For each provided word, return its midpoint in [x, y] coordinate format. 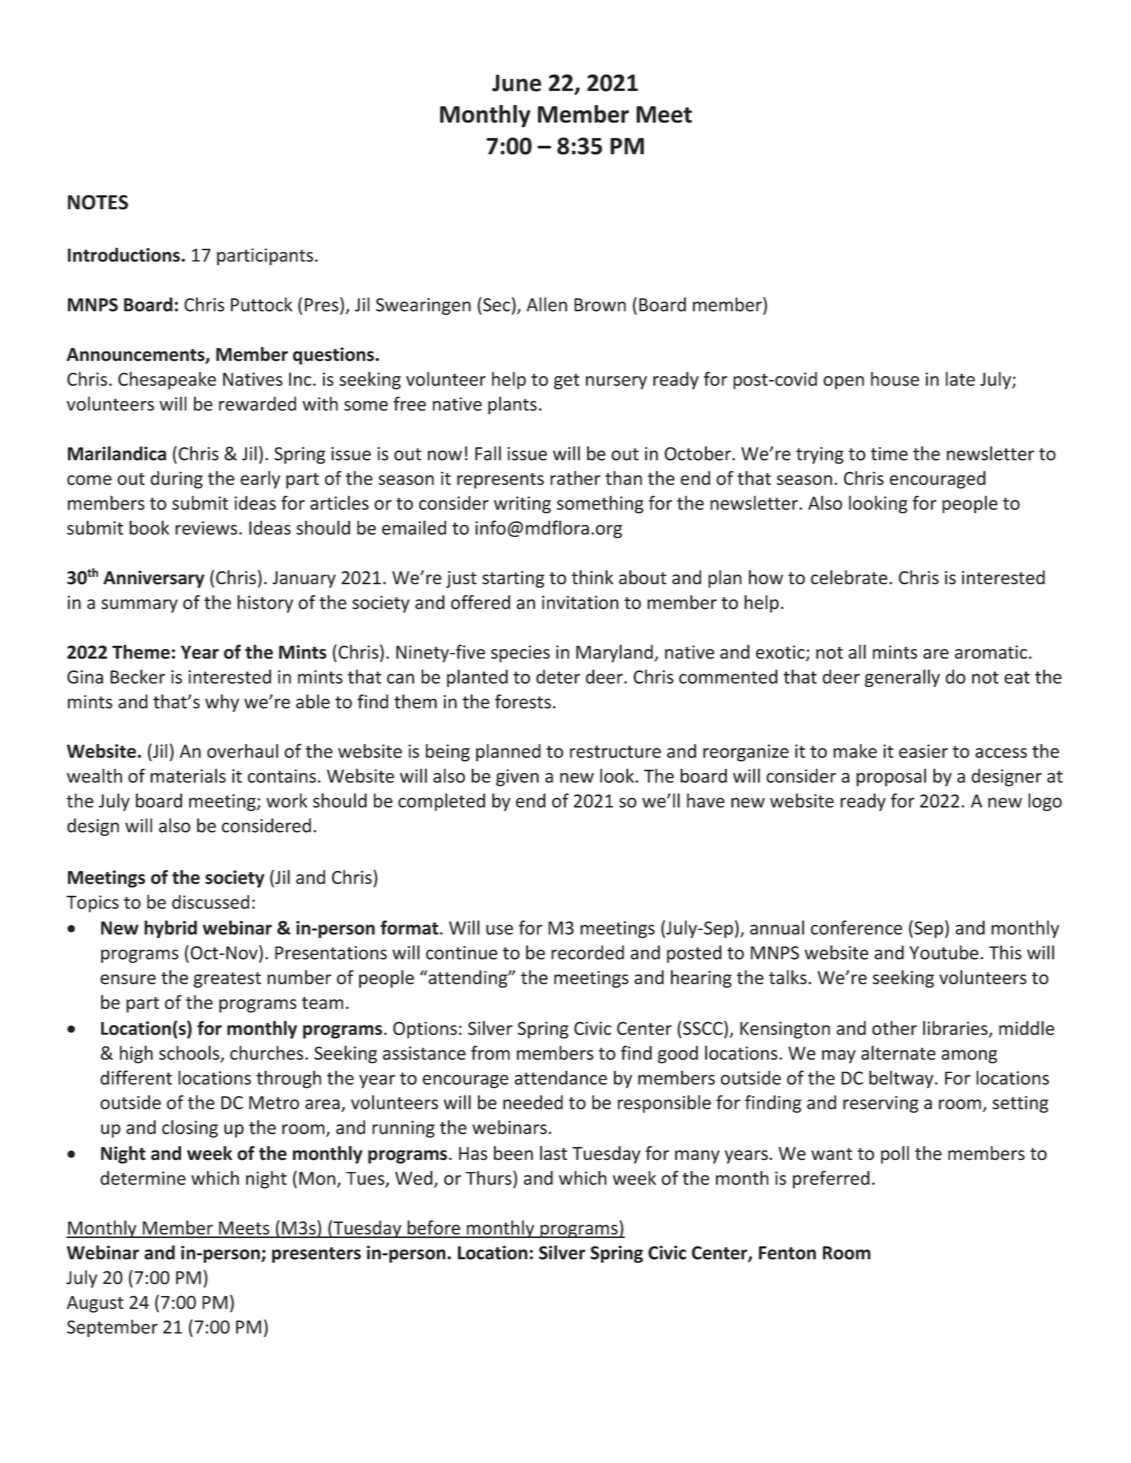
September [112, 1328]
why [222, 703]
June [516, 83]
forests [523, 701]
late [960, 379]
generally [902, 678]
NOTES [98, 202]
